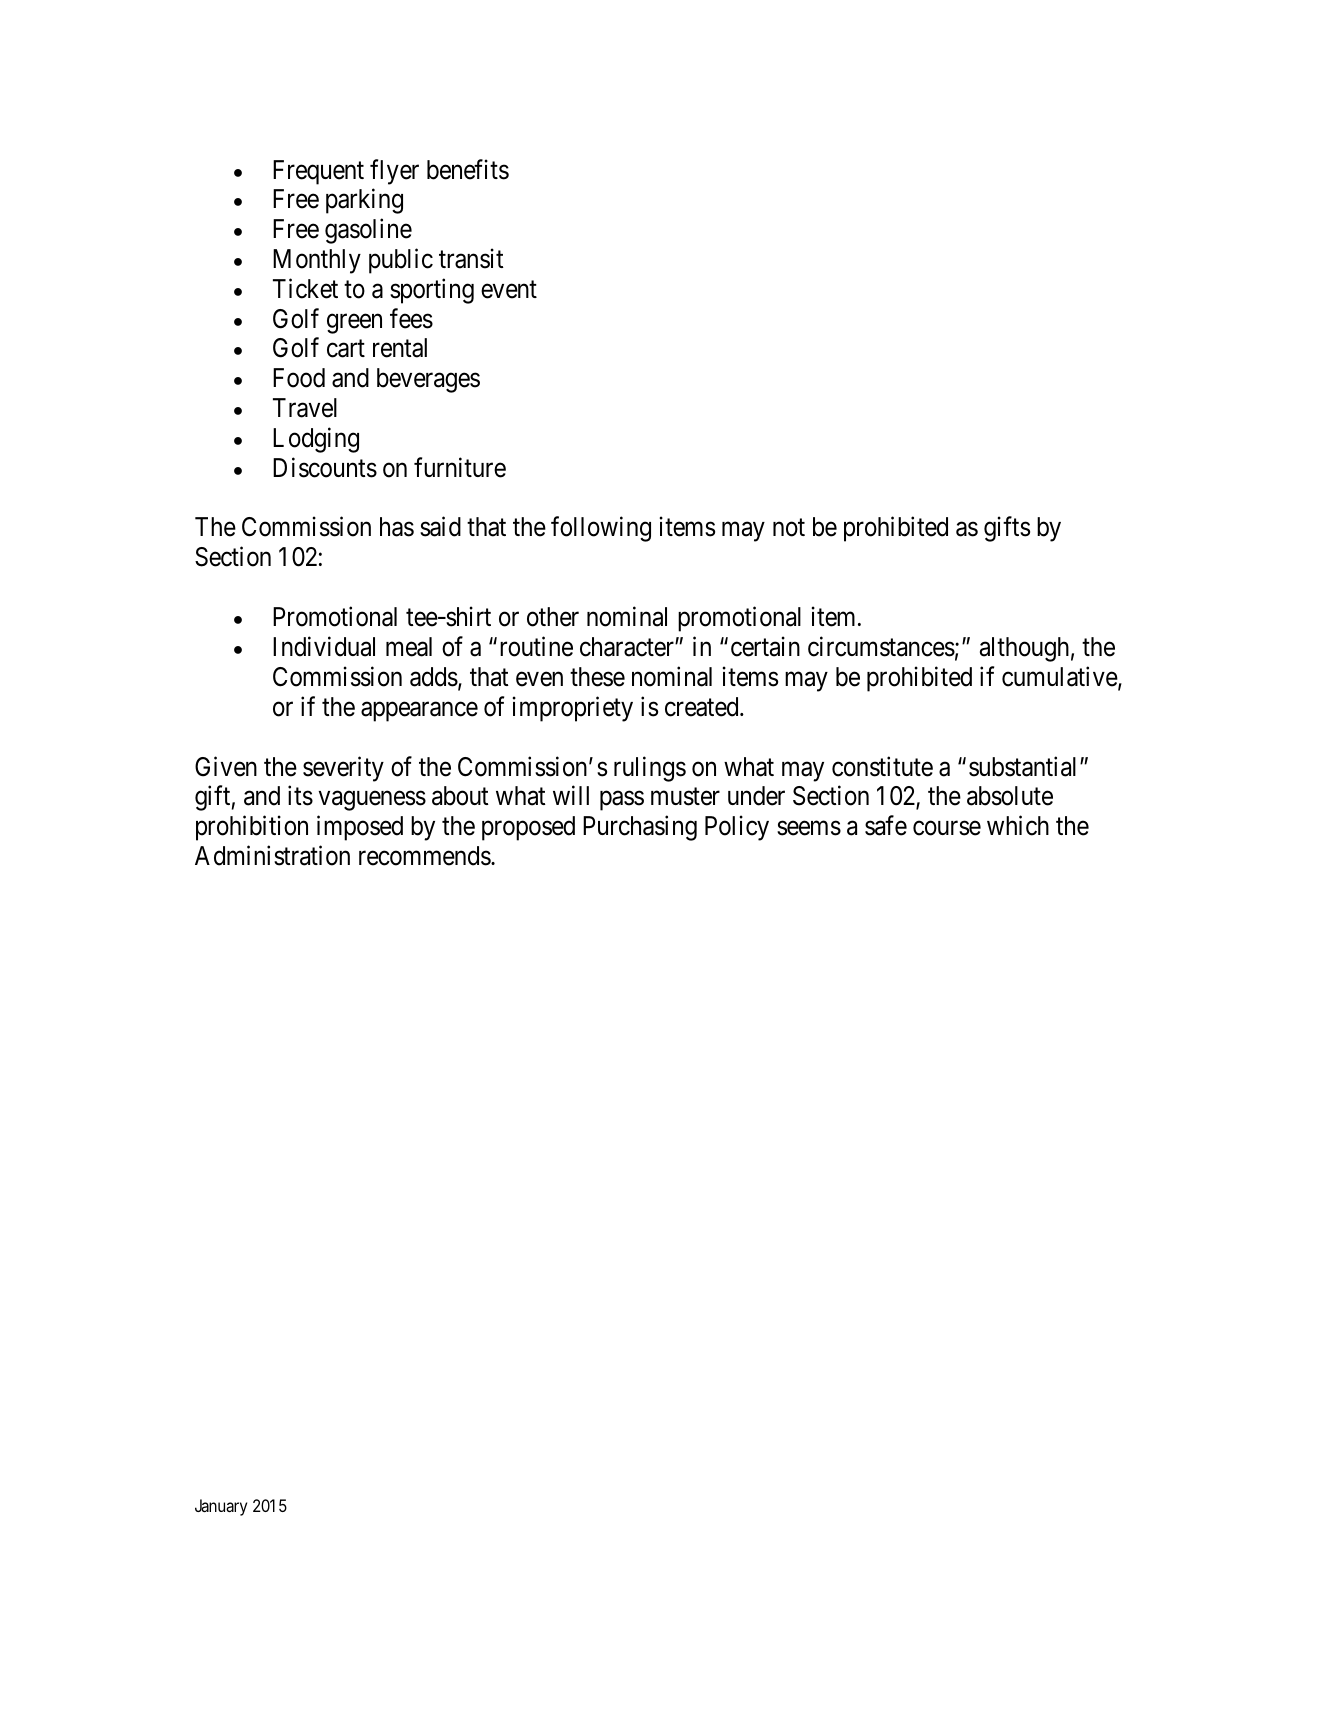 This document has height=1709, width=1321. Describe the element at coordinates (789, 528) in the document. I see `not` at that location.
